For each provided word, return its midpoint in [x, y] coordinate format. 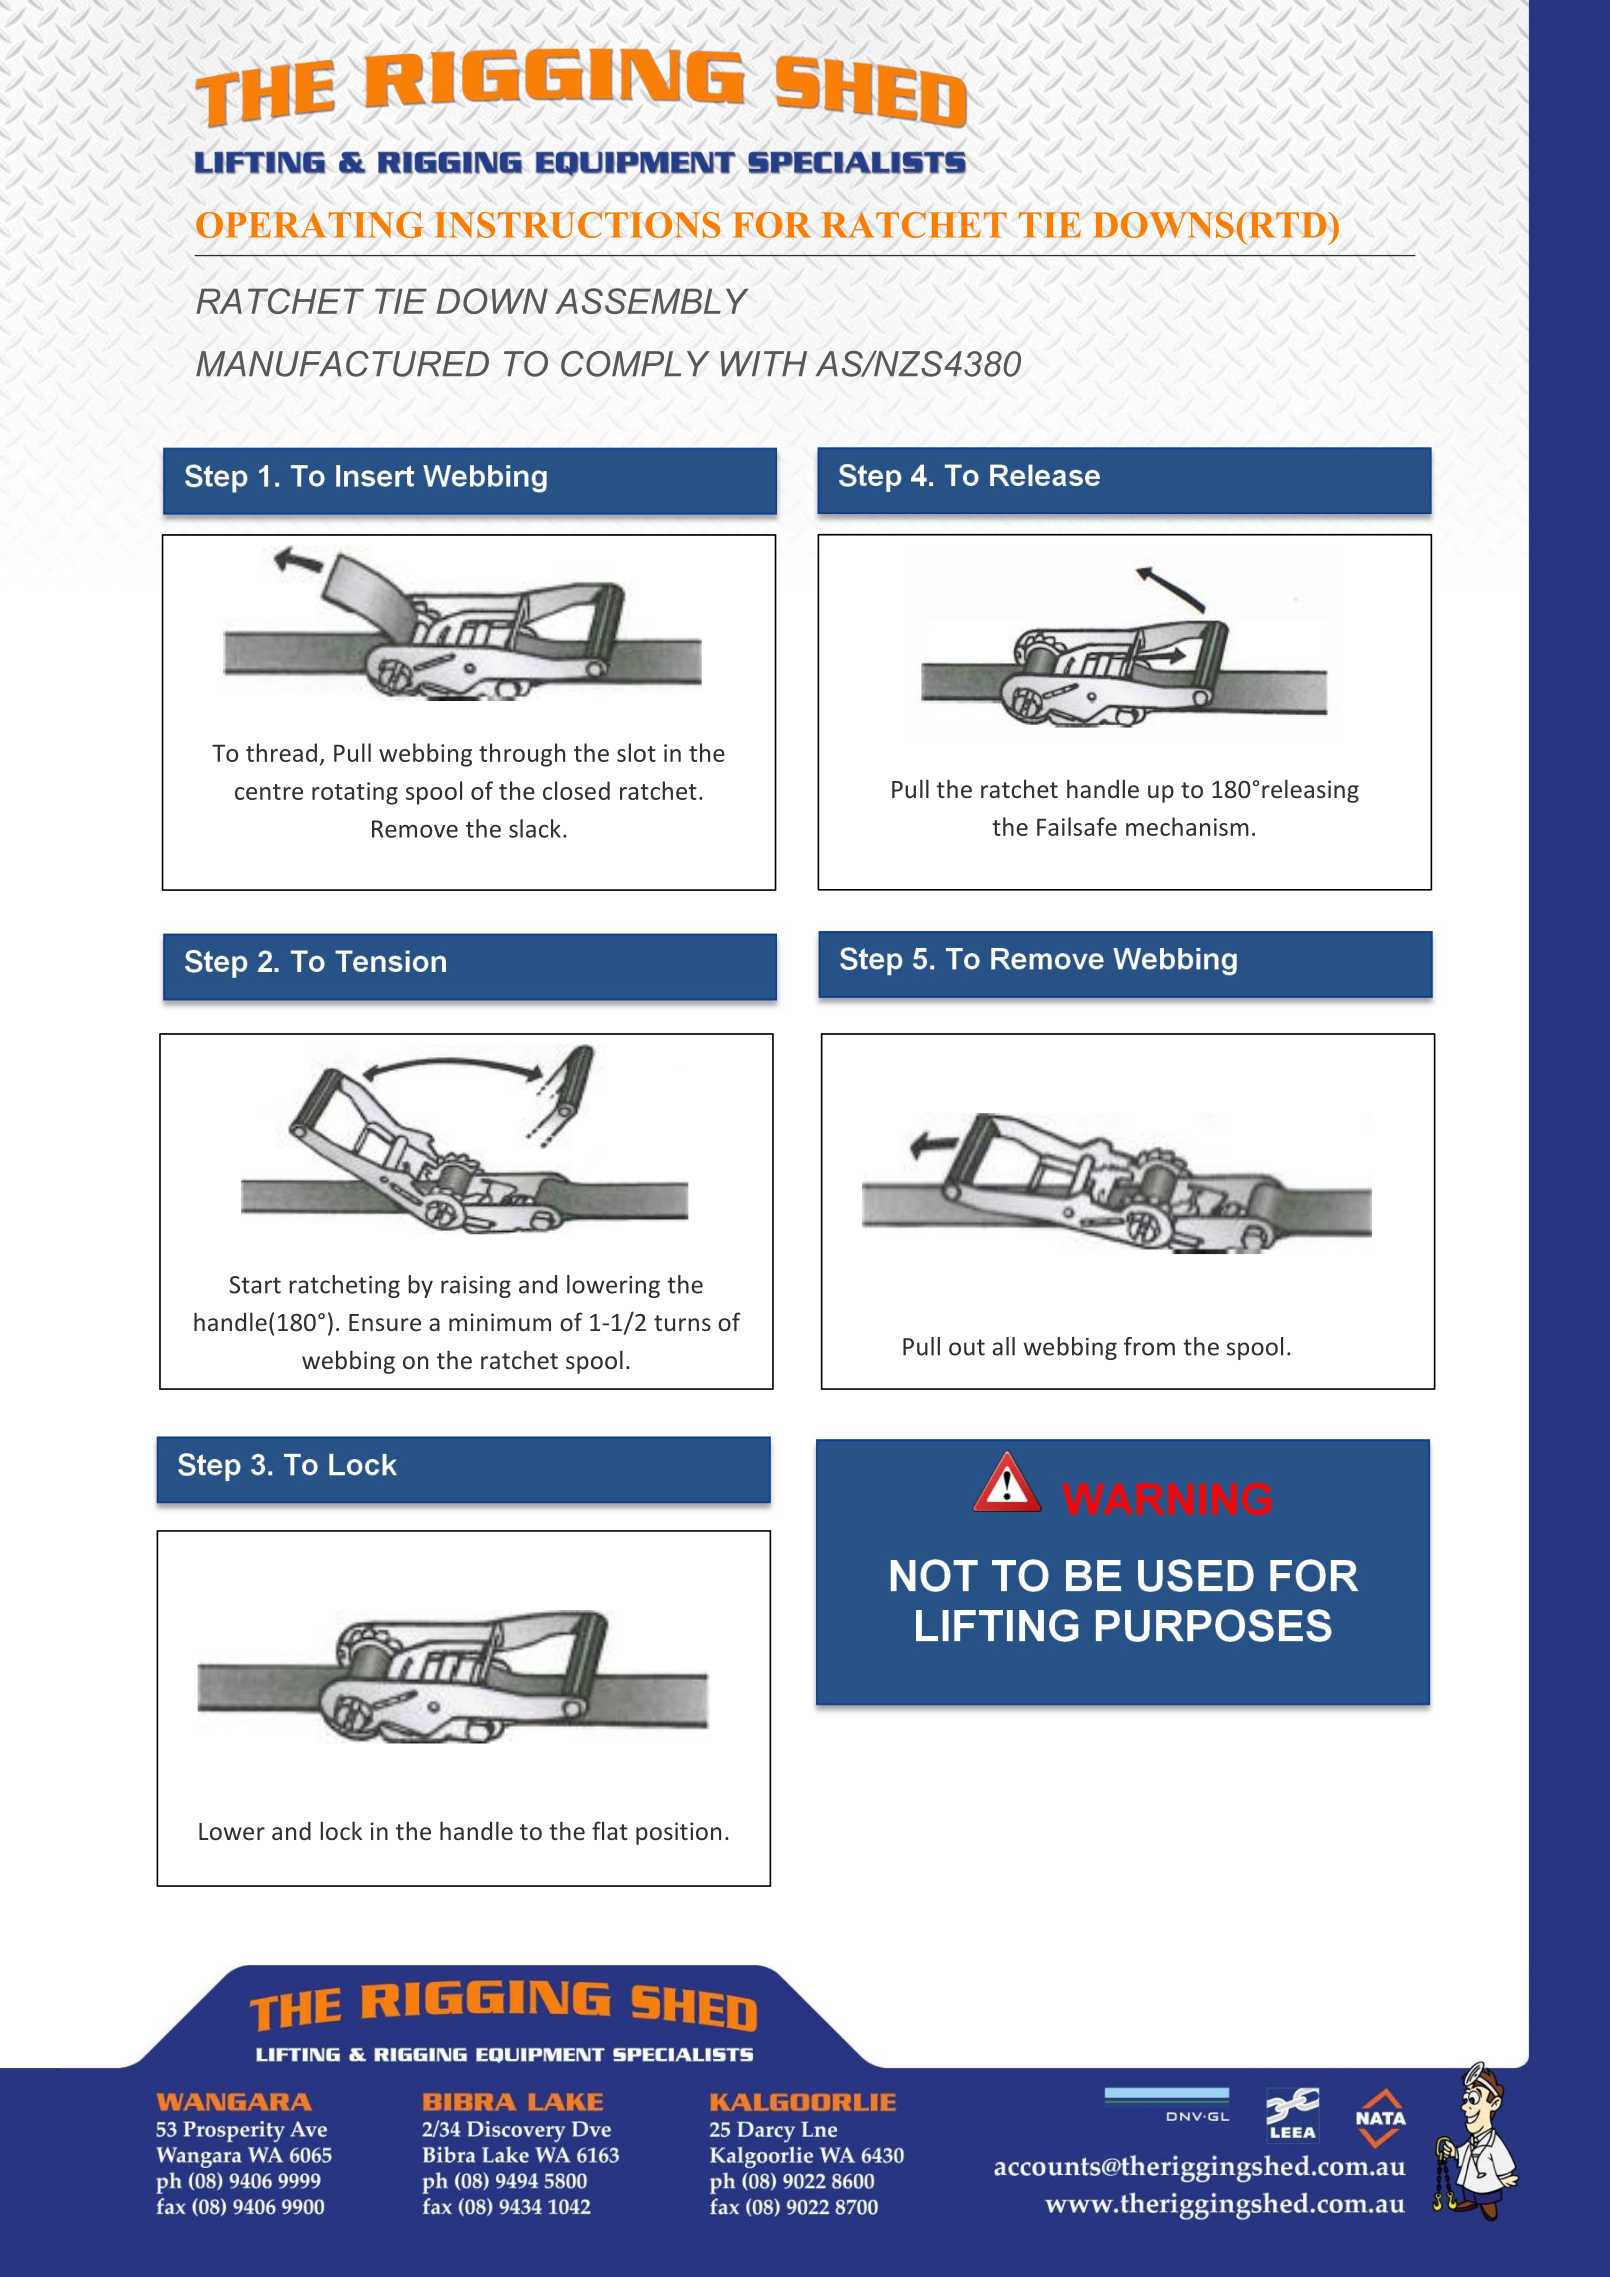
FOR [771, 225]
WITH [763, 363]
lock [341, 1830]
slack [535, 828]
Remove [415, 829]
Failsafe [1077, 826]
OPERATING [310, 225]
